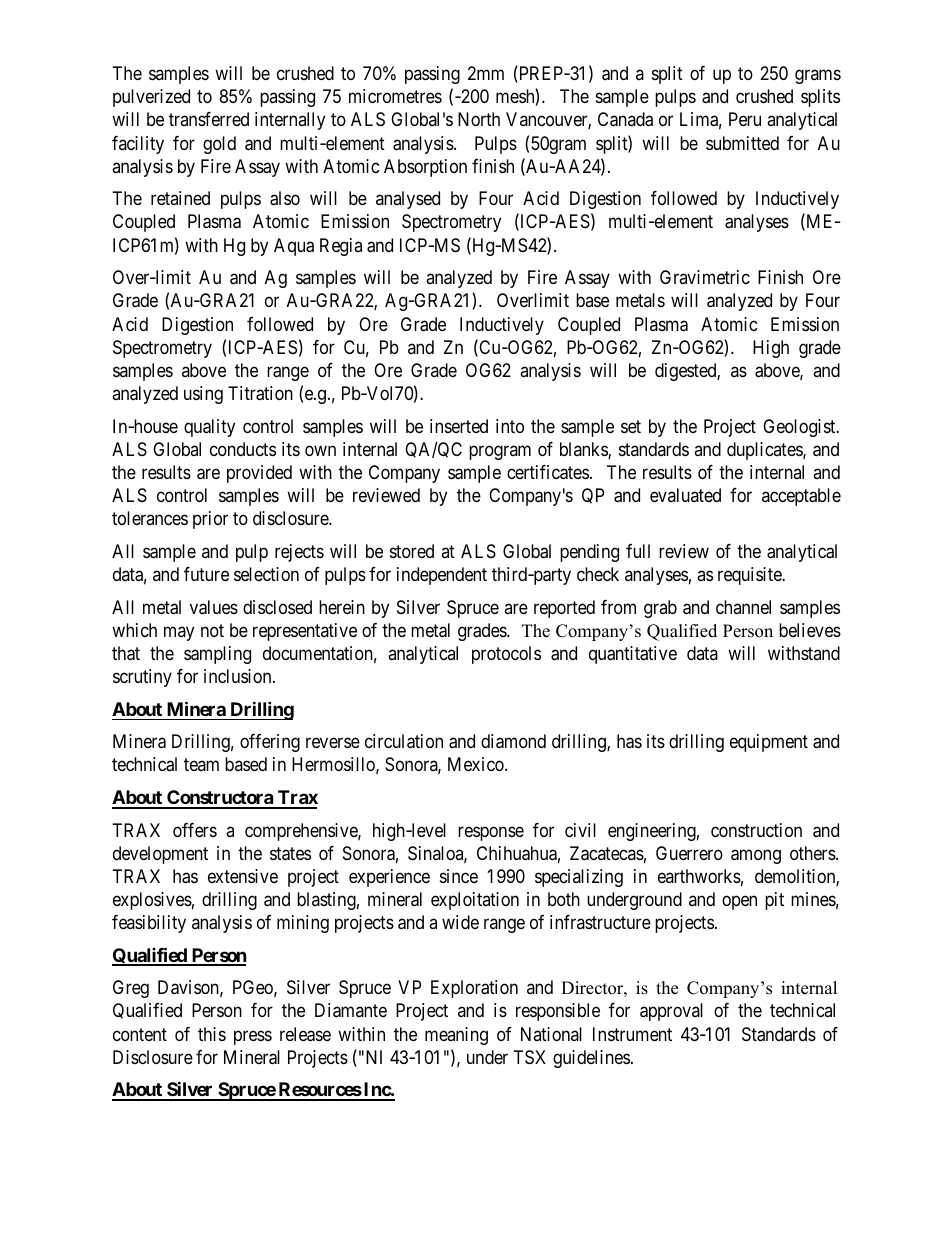 The height and width of the screenshot is (1233, 952). Describe the element at coordinates (442, 576) in the screenshot. I see `independent` at that location.
